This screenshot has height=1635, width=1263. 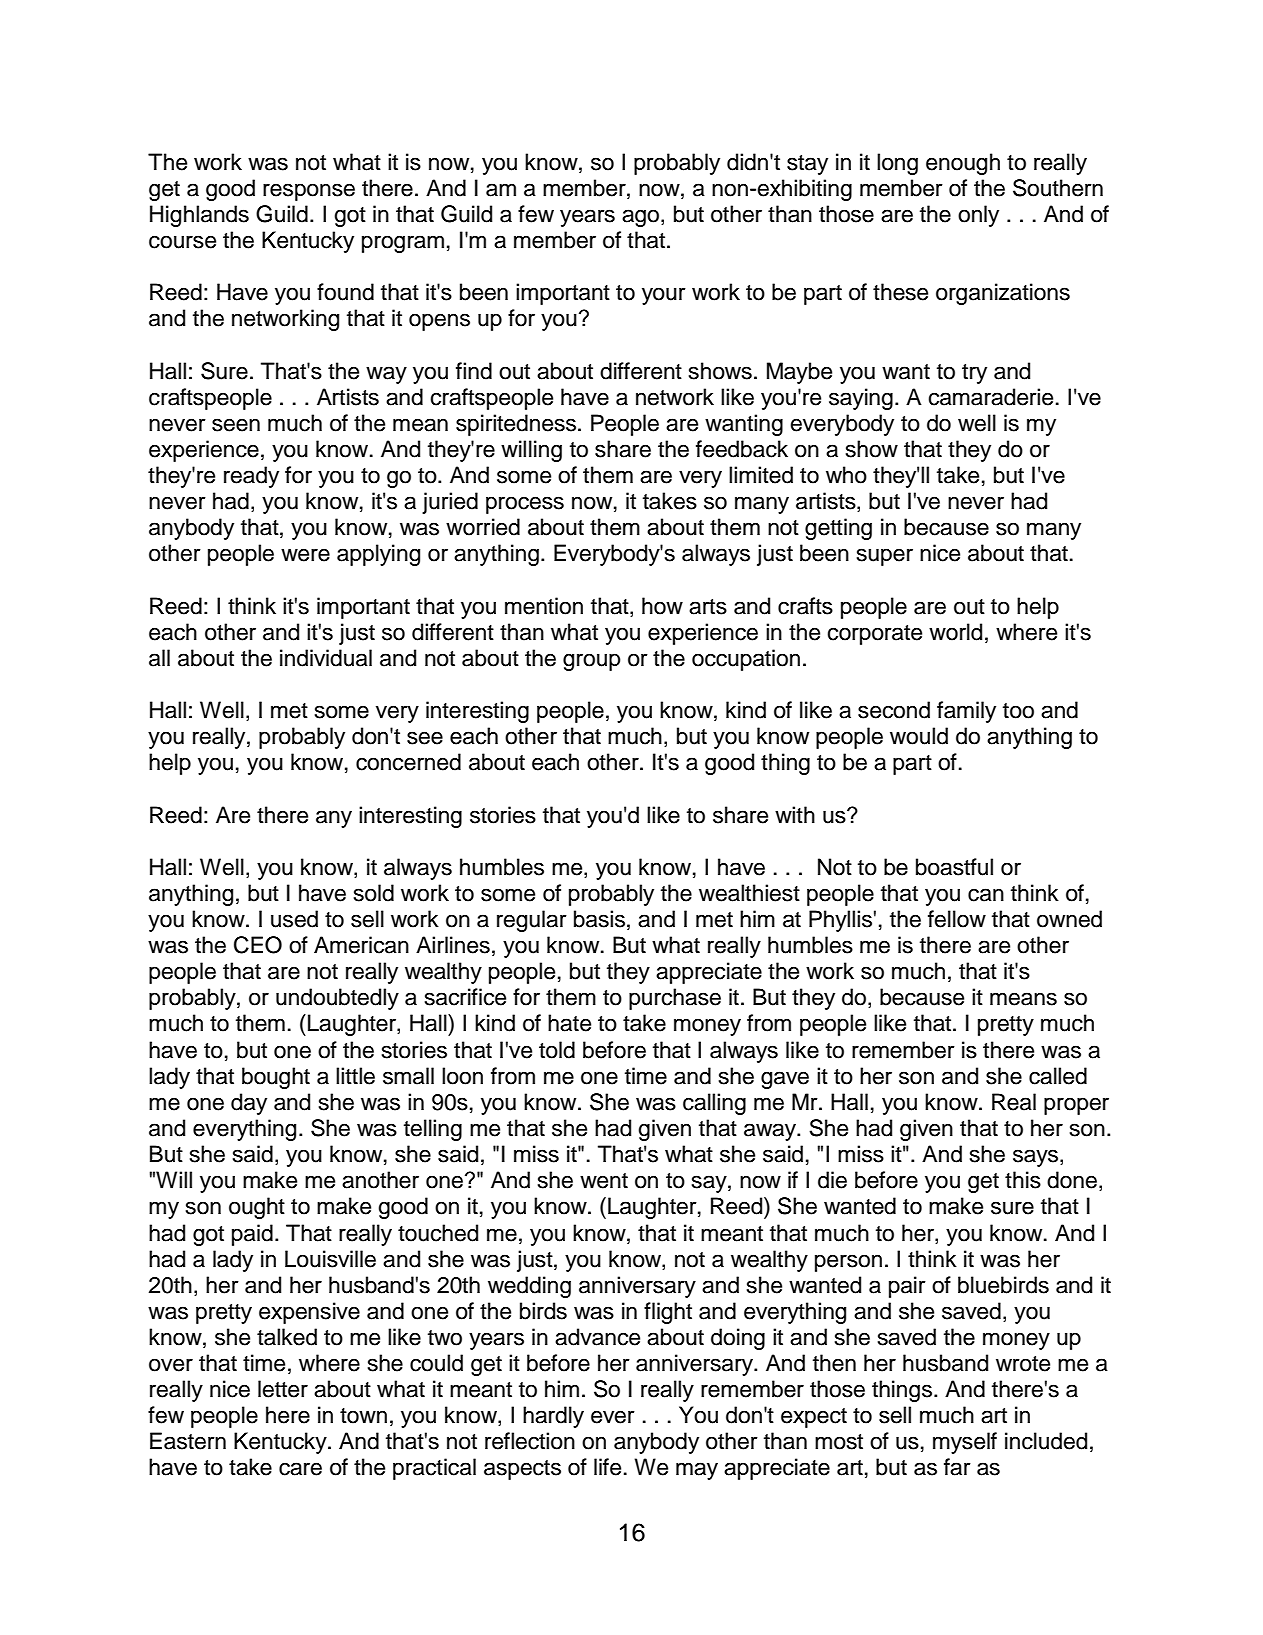 What do you see at coordinates (374, 893) in the screenshot?
I see `sold` at bounding box center [374, 893].
